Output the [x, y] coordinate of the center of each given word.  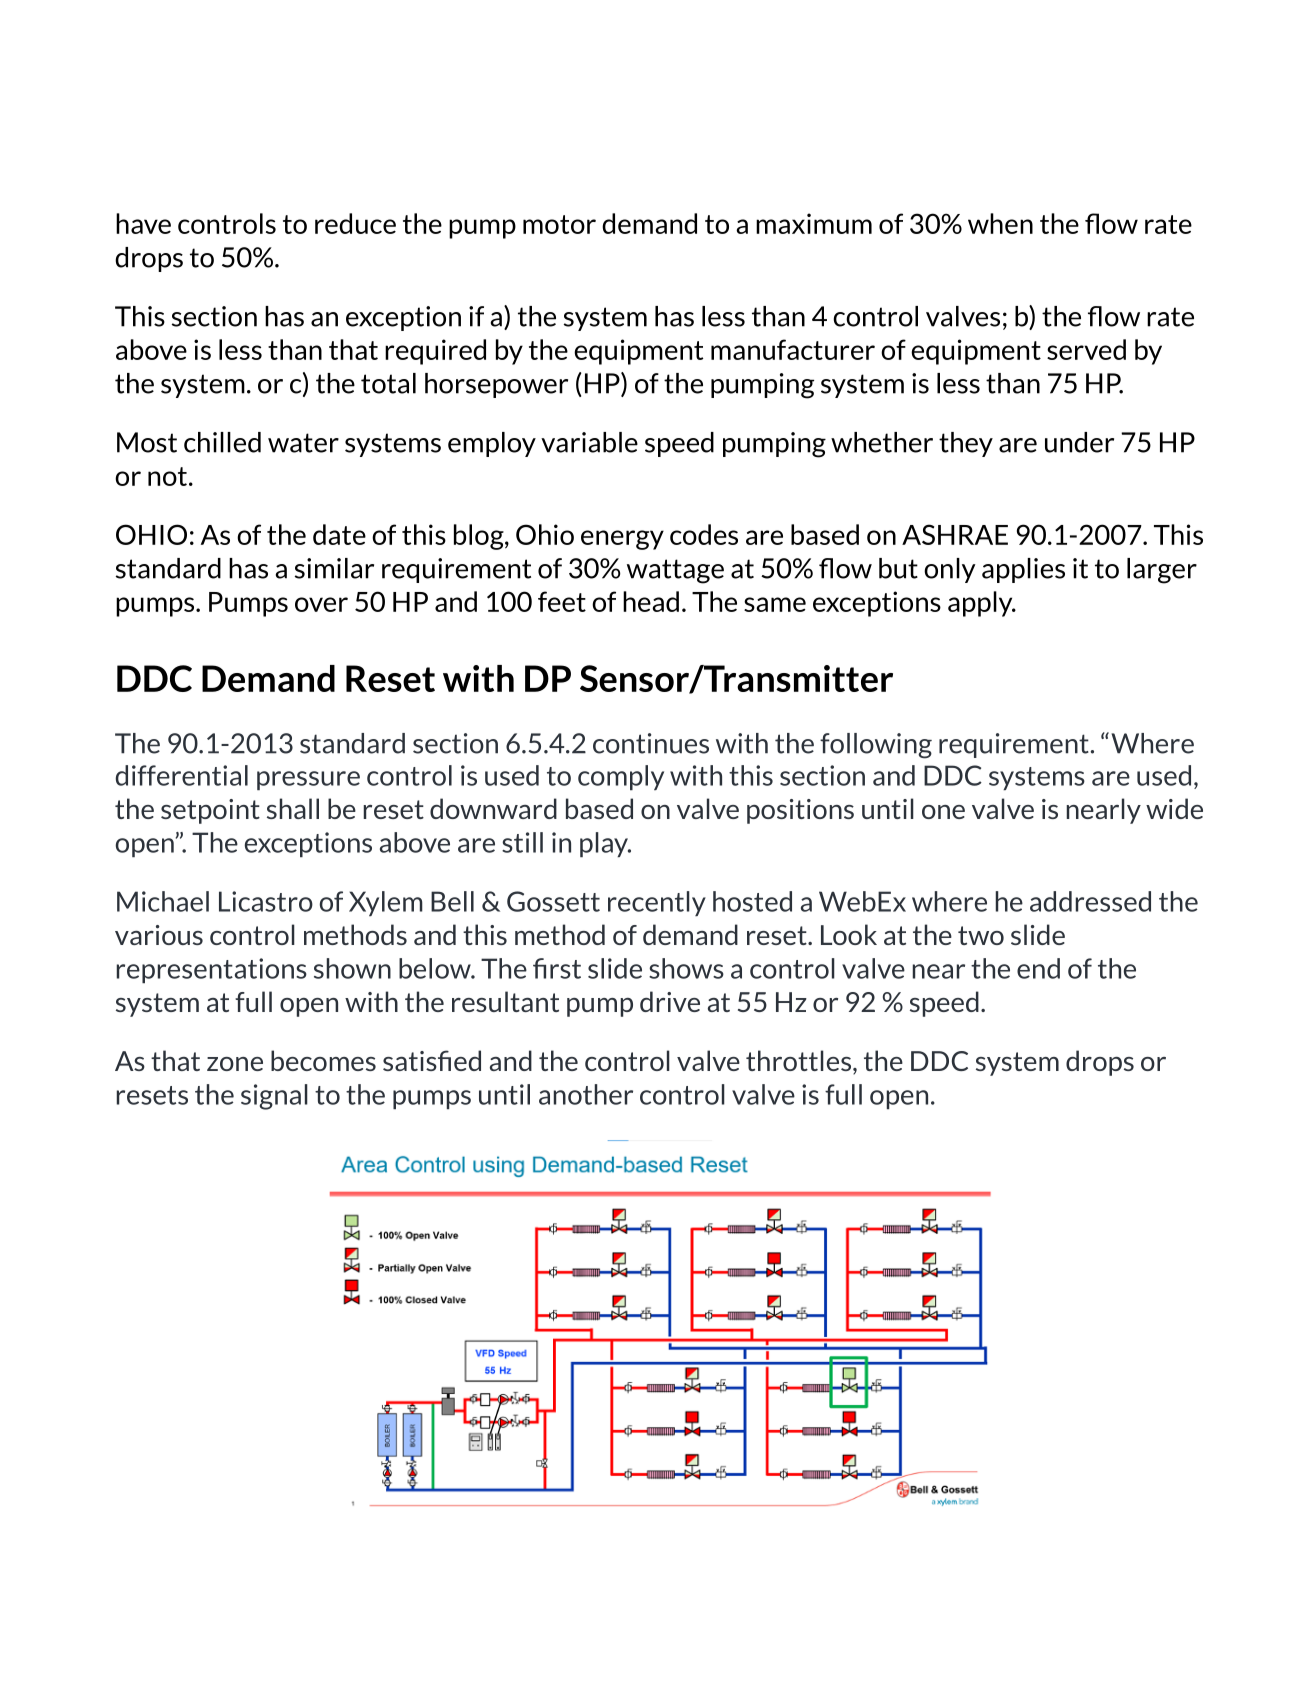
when [1000, 223]
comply [621, 778]
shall [293, 808]
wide [1174, 808]
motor [559, 224]
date [339, 534]
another [586, 1094]
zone [235, 1064]
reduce [355, 223]
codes [704, 534]
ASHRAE [955, 534]
